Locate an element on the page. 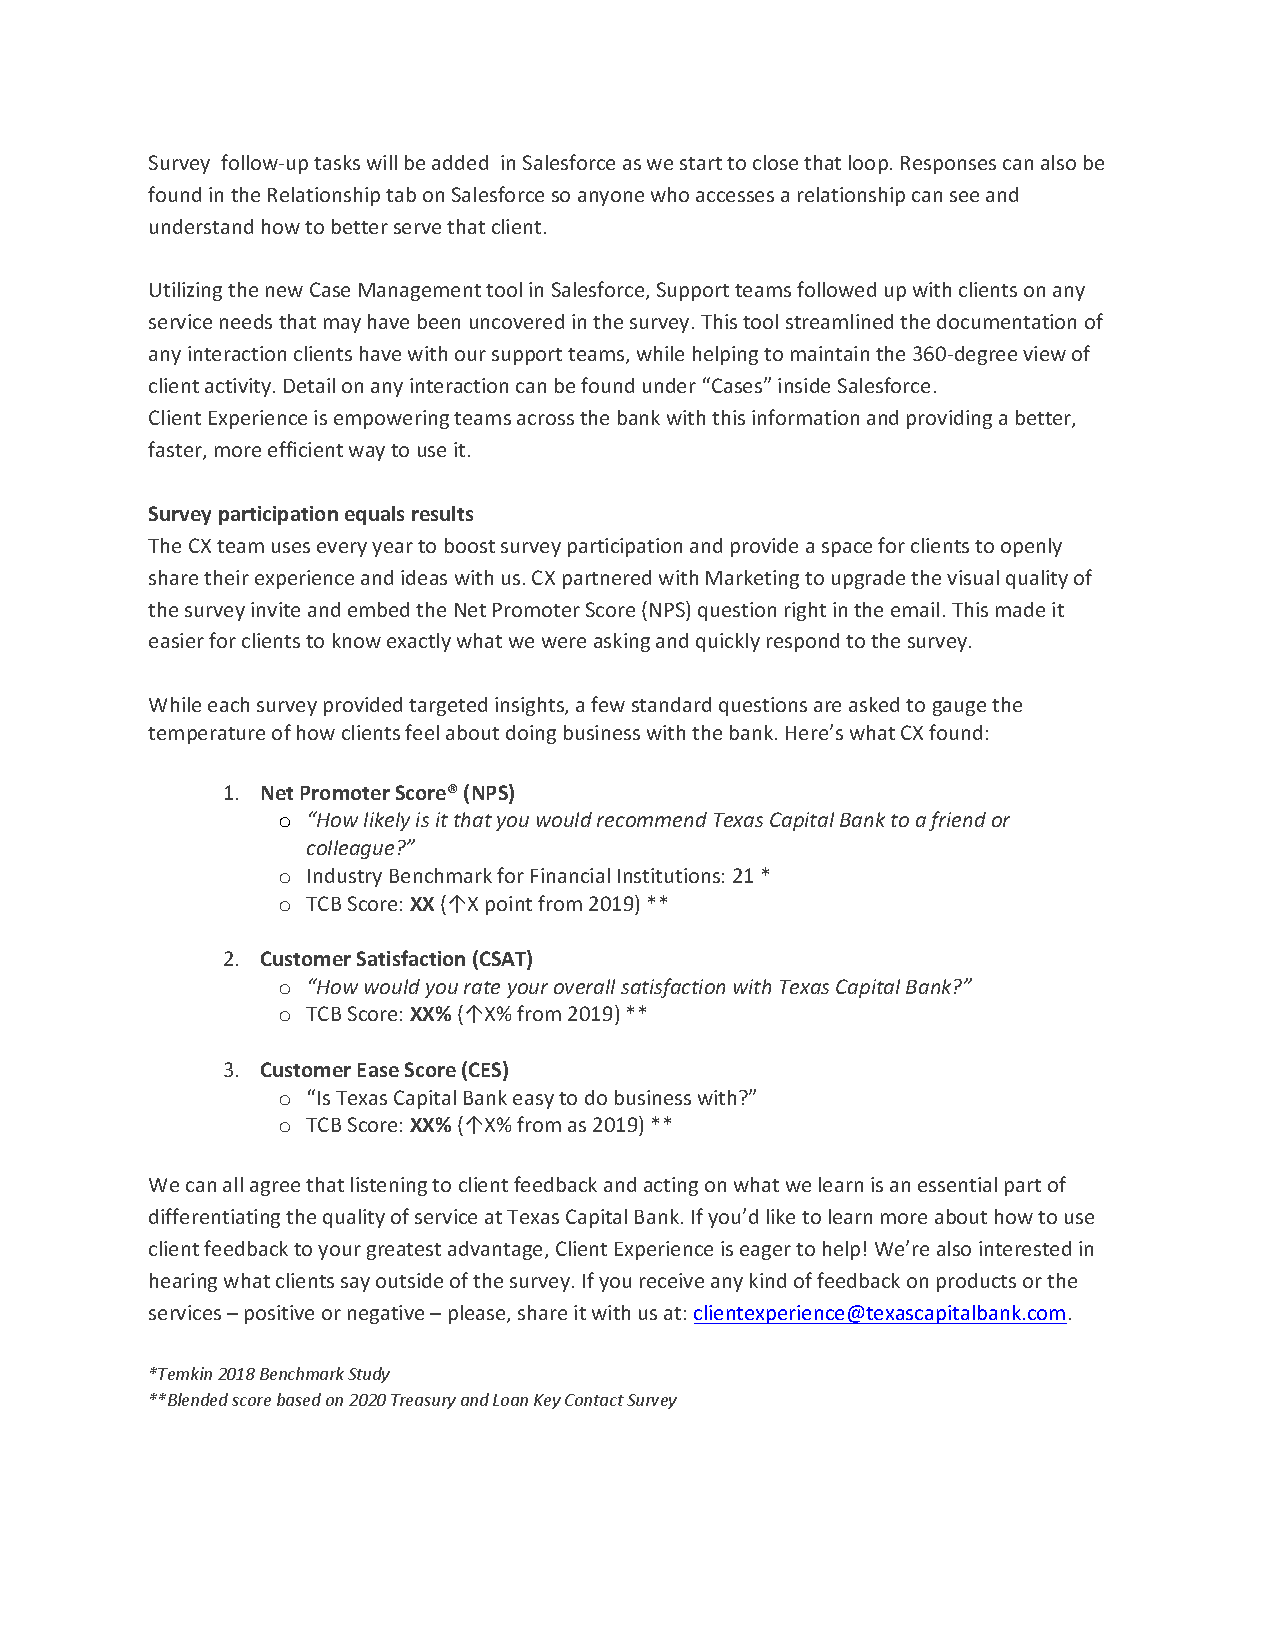 Image resolution: width=1264 pixels, height=1636 pixels. anyone is located at coordinates (611, 198).
